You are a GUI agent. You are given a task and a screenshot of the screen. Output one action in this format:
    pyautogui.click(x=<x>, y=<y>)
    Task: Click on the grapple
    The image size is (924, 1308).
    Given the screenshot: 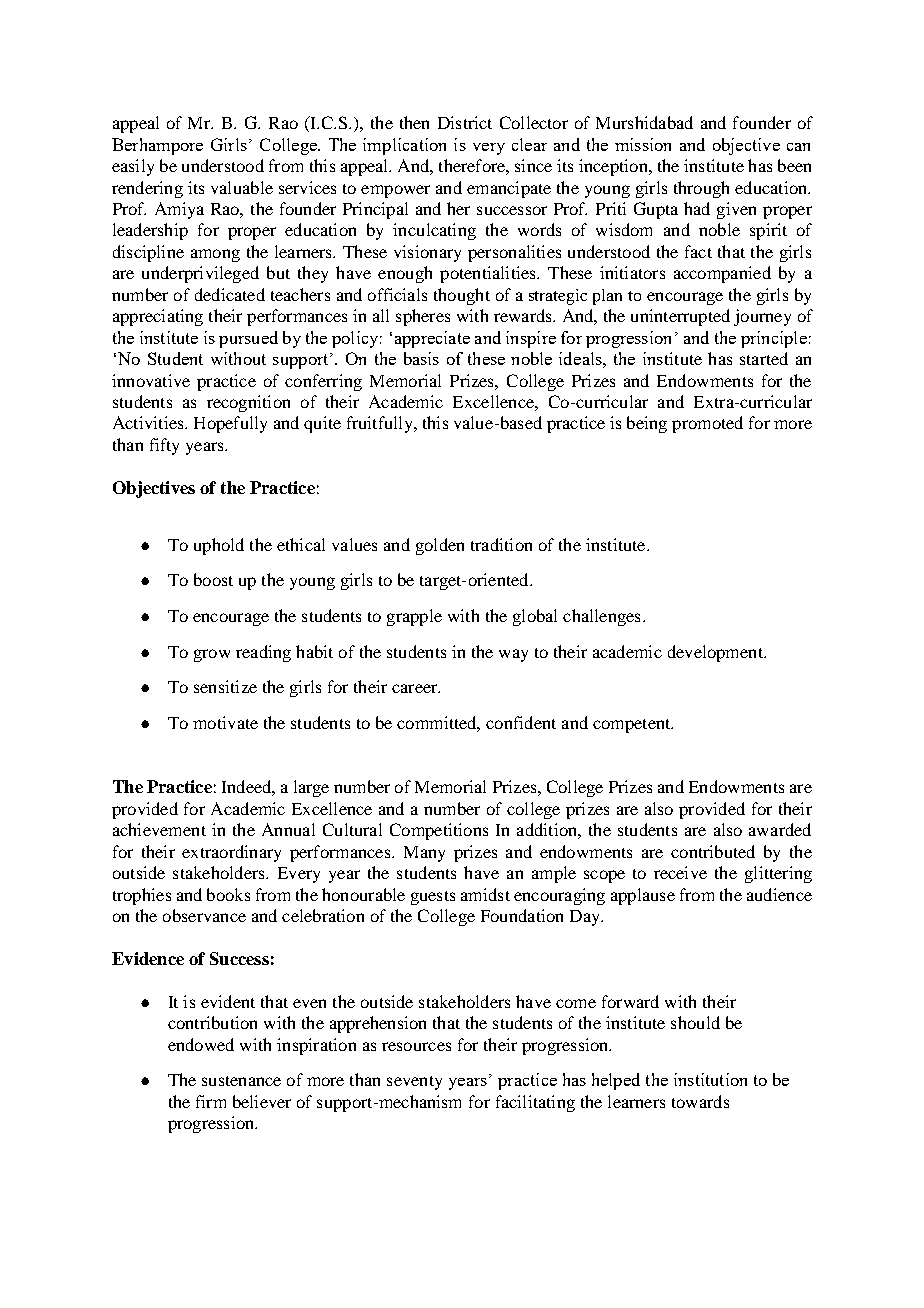 What is the action you would take?
    pyautogui.click(x=414, y=617)
